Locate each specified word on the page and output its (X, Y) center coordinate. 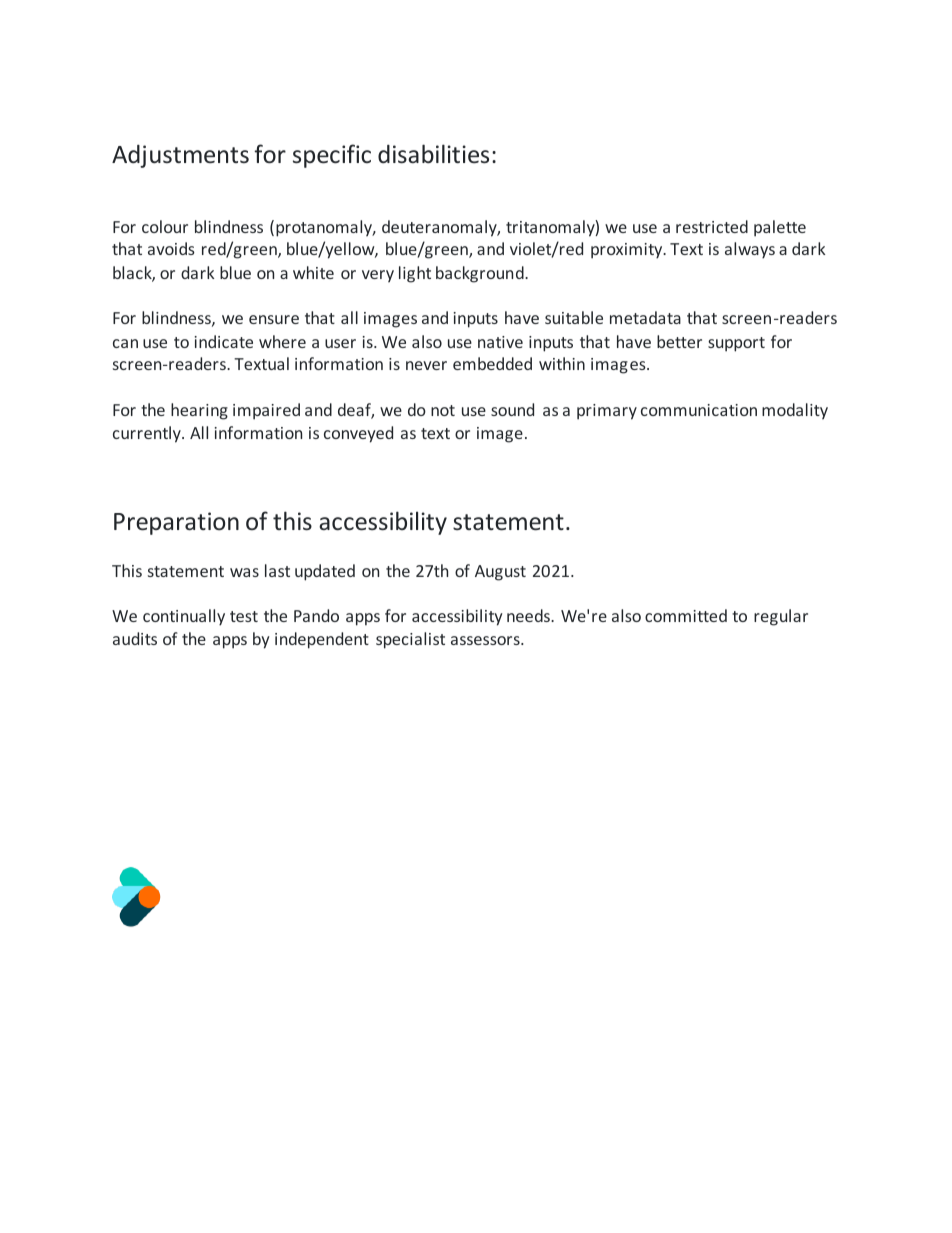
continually (184, 617)
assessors (486, 640)
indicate (224, 341)
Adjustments (180, 156)
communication (699, 410)
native (500, 342)
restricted (712, 226)
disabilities (433, 154)
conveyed (358, 434)
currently (148, 434)
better (679, 341)
